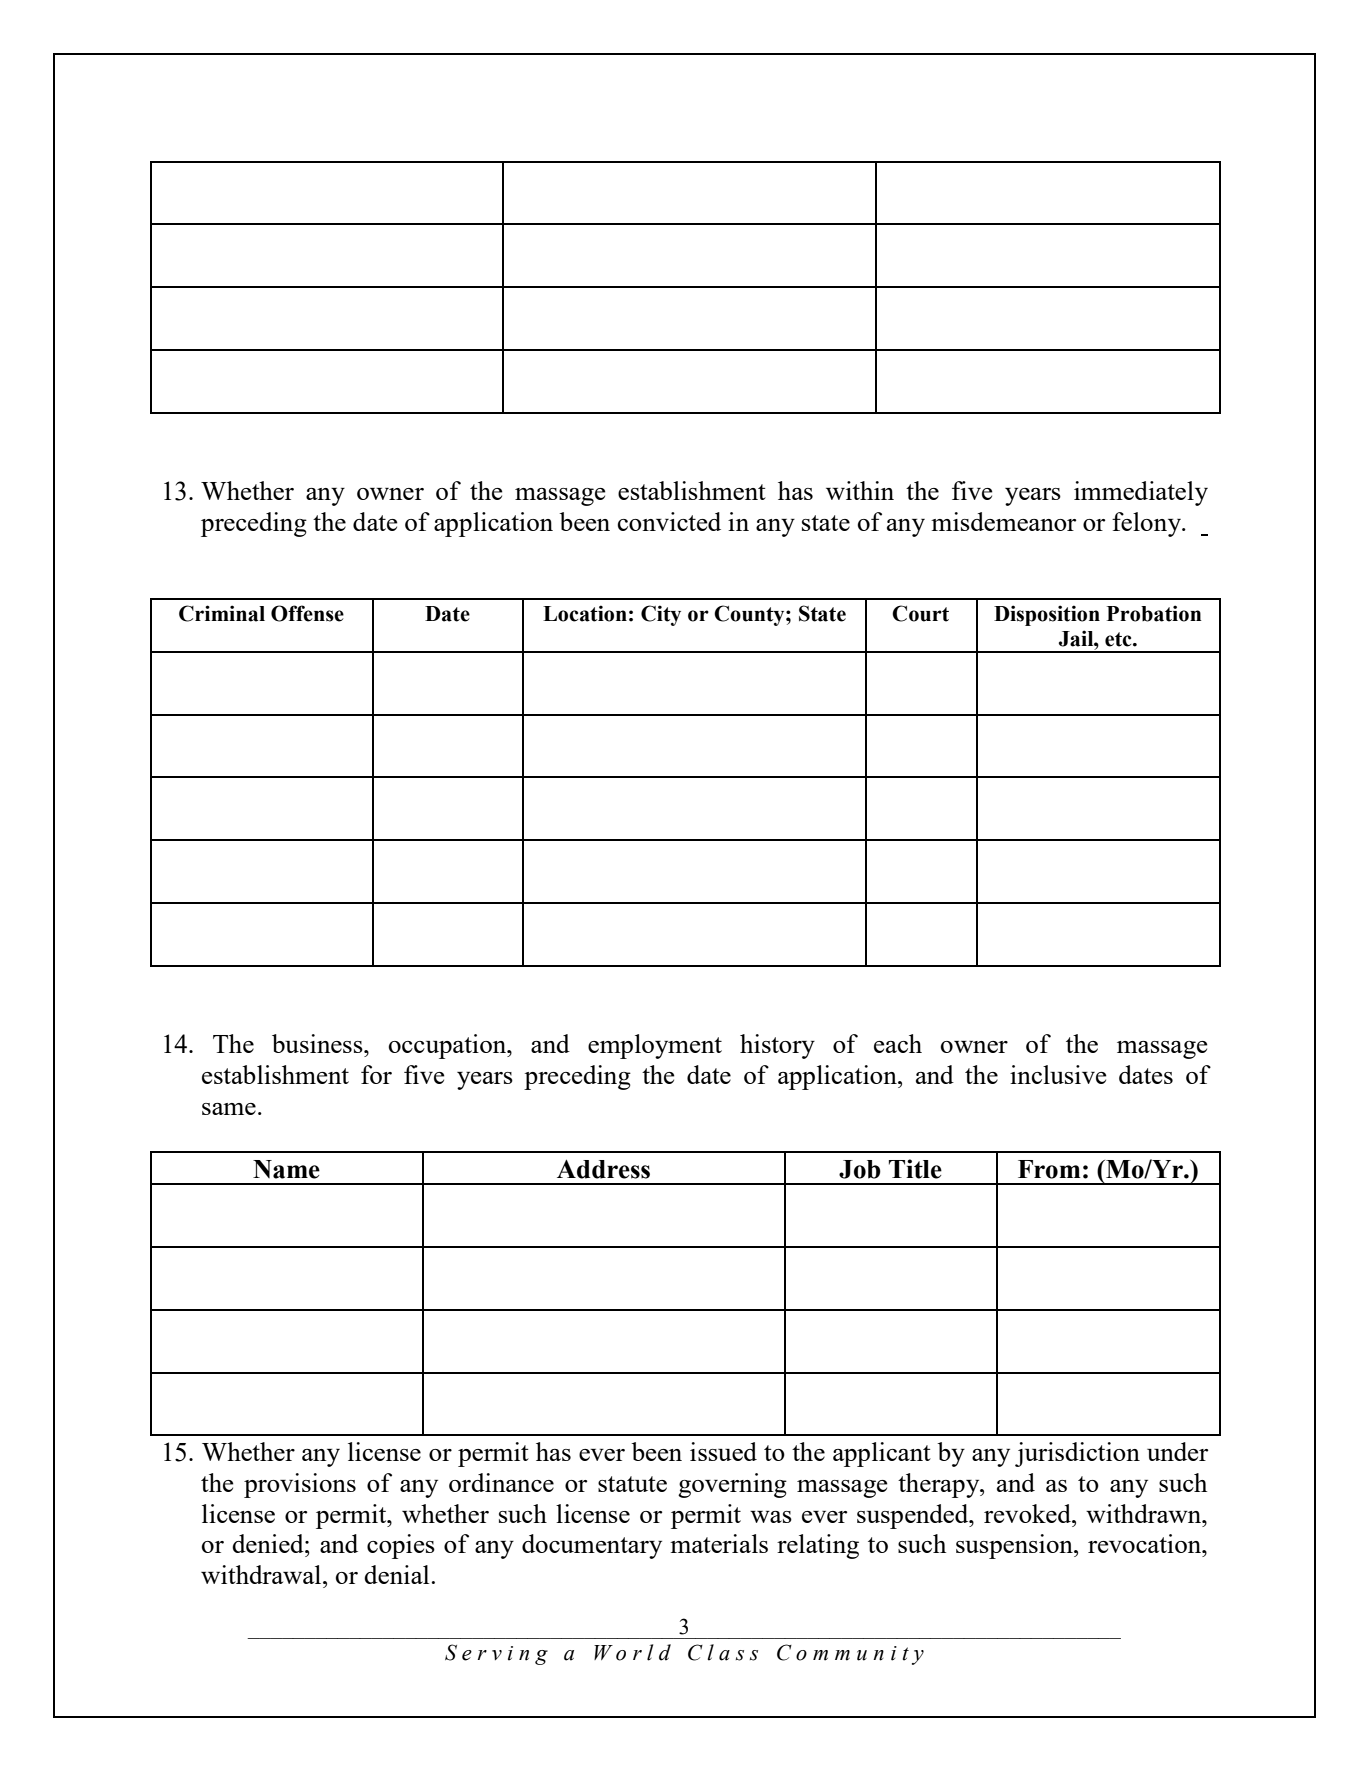  I want to click on Offense, so click(307, 613).
